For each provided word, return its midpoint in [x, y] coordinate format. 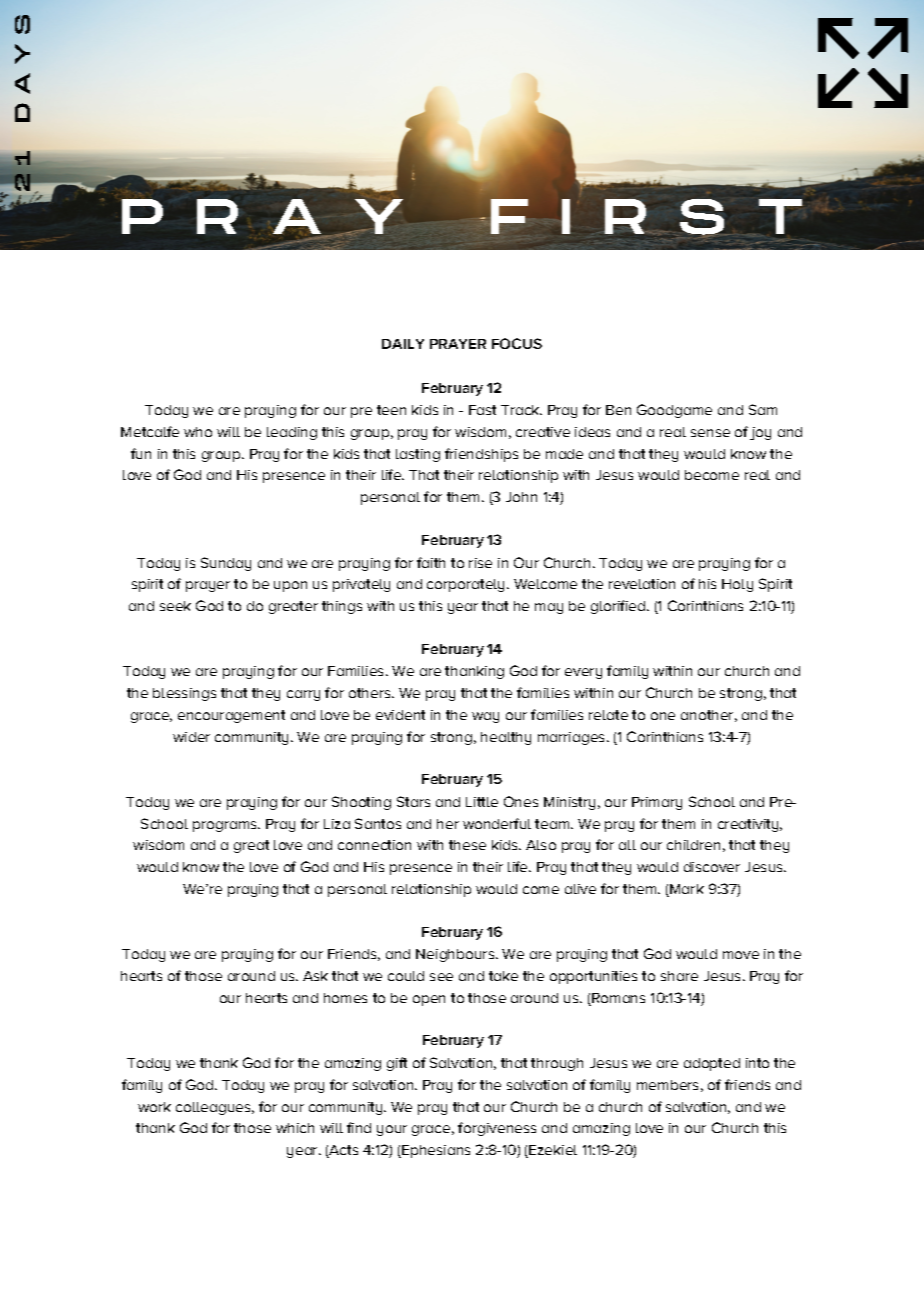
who [198, 432]
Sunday [226, 564]
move [741, 955]
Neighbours [455, 955]
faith [431, 562]
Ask [315, 976]
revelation [642, 584]
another [707, 715]
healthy [506, 738]
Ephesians [435, 1151]
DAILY [403, 344]
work [154, 1107]
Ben [618, 410]
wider [191, 737]
